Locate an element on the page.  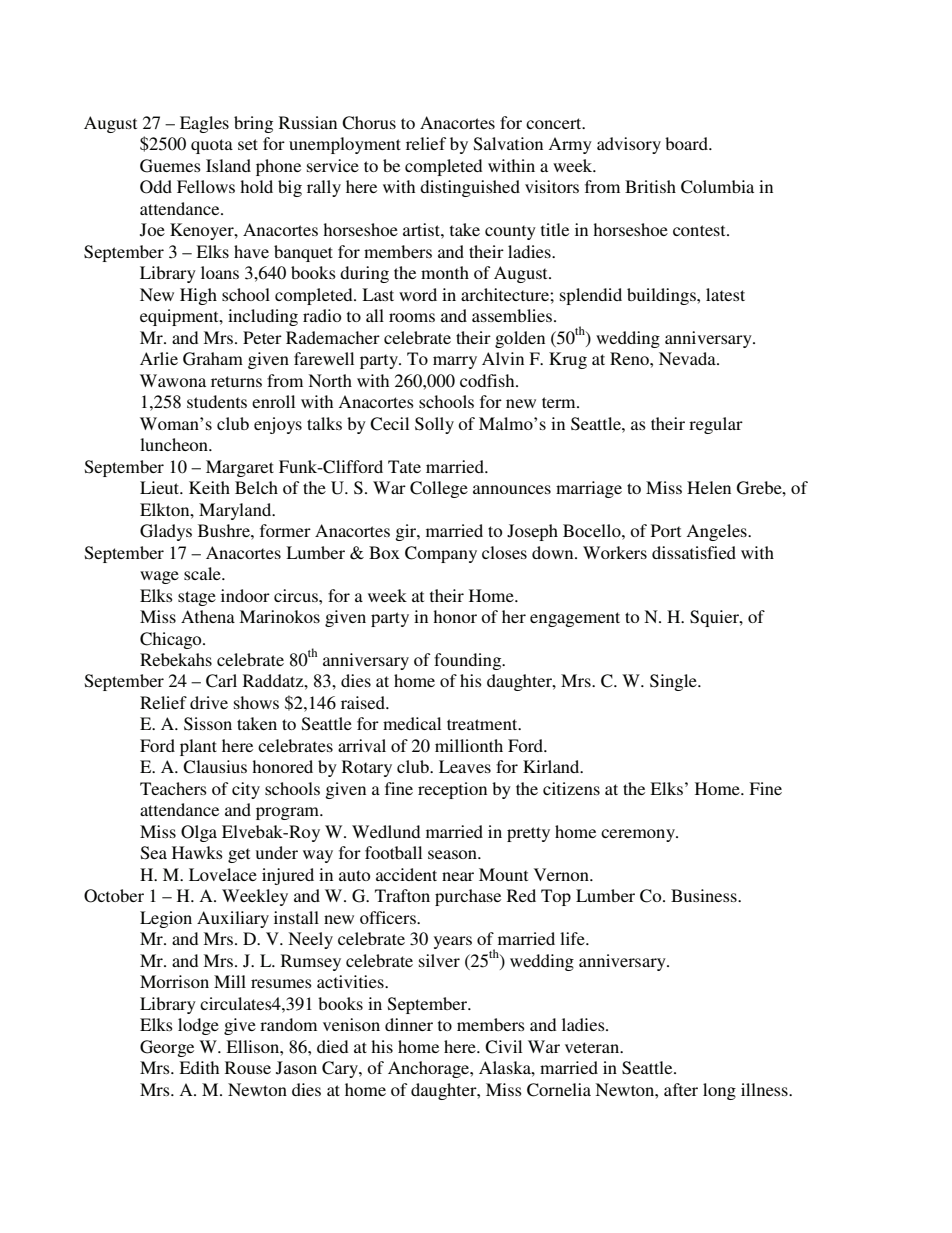
dinner is located at coordinates (409, 1024).
